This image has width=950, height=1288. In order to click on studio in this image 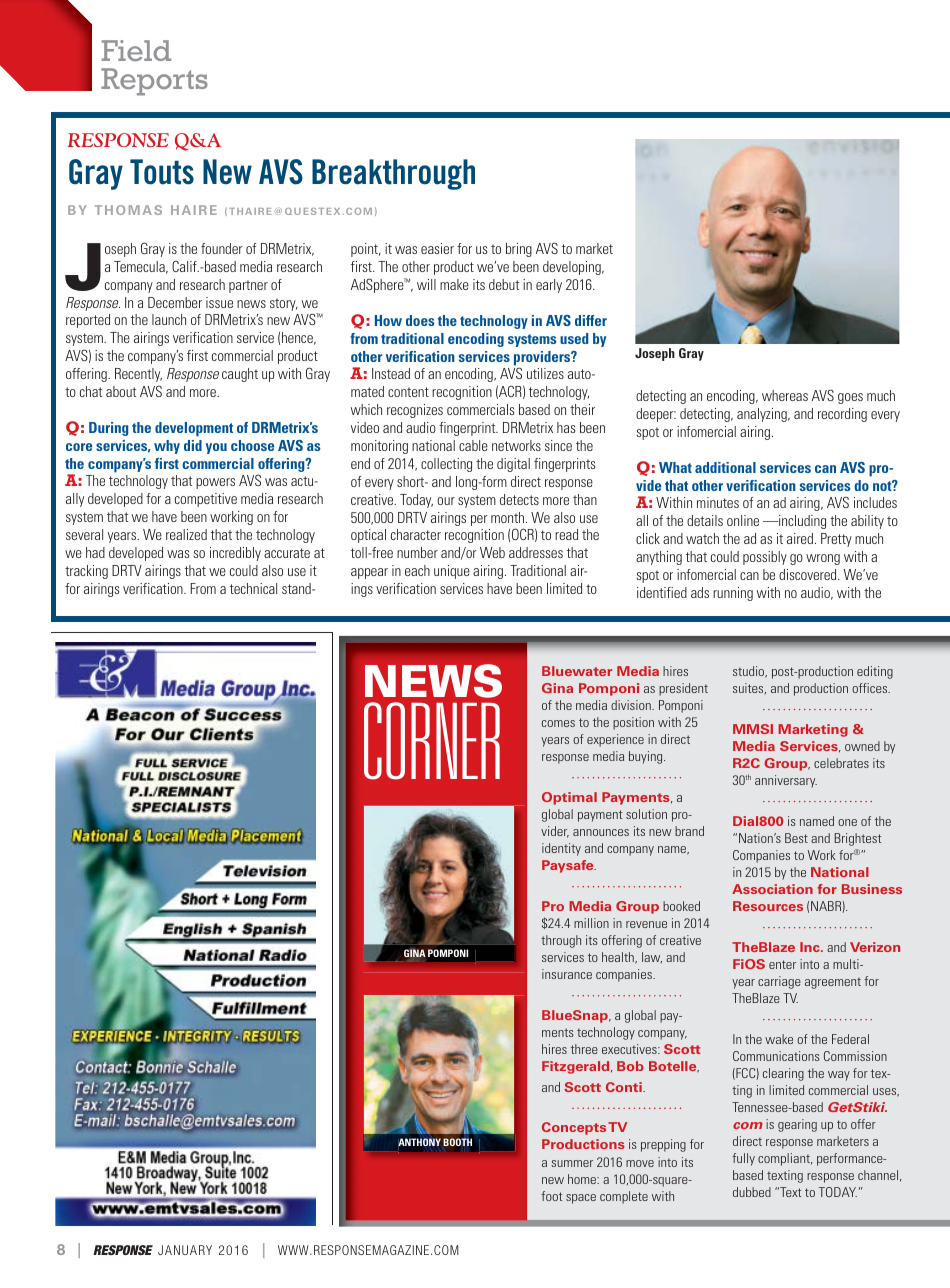, I will do `click(750, 672)`.
